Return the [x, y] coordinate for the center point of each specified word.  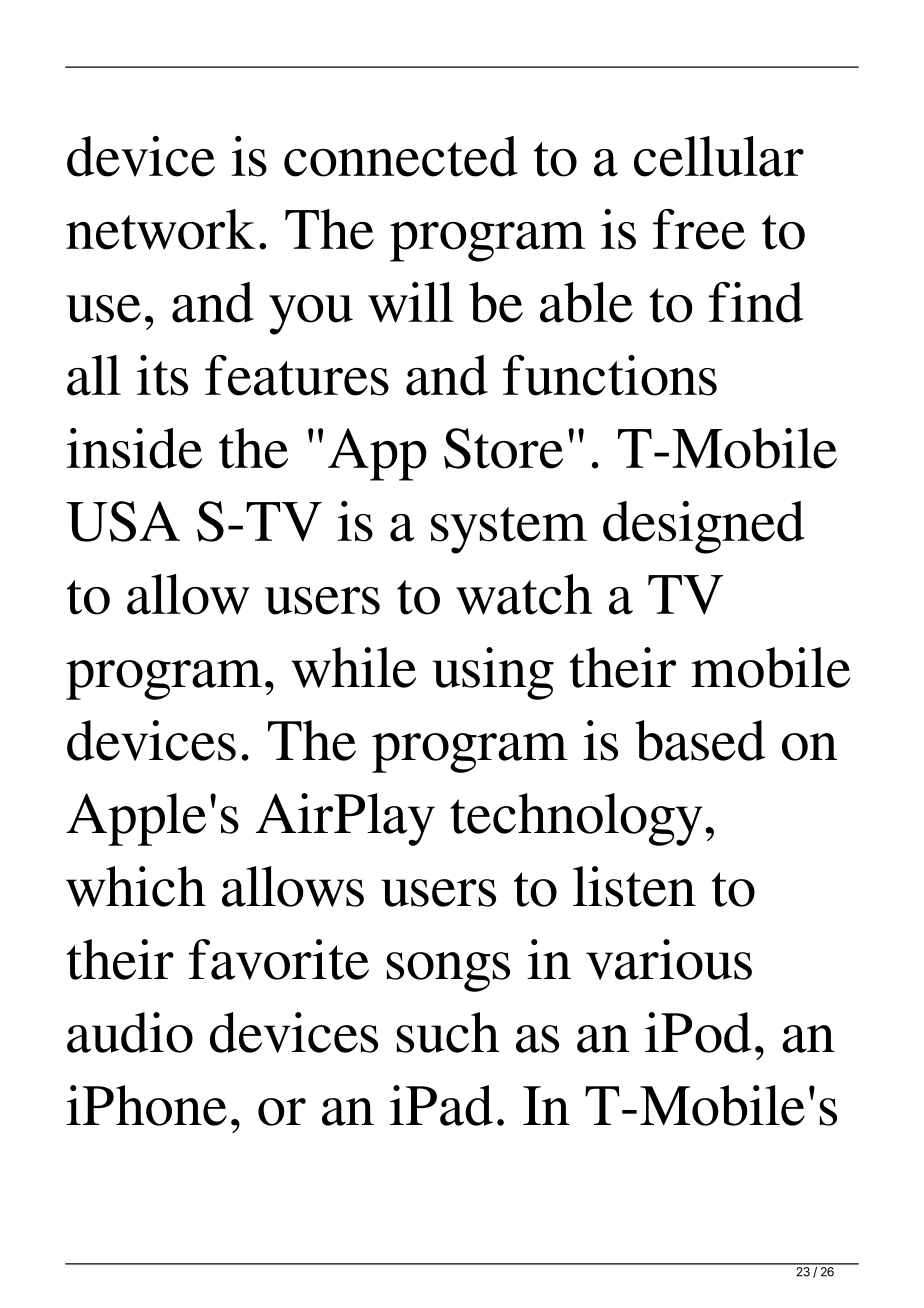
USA [123, 521]
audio [130, 1032]
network [160, 229]
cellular [719, 156]
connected [401, 156]
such [448, 1032]
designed [704, 527]
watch [524, 594]
